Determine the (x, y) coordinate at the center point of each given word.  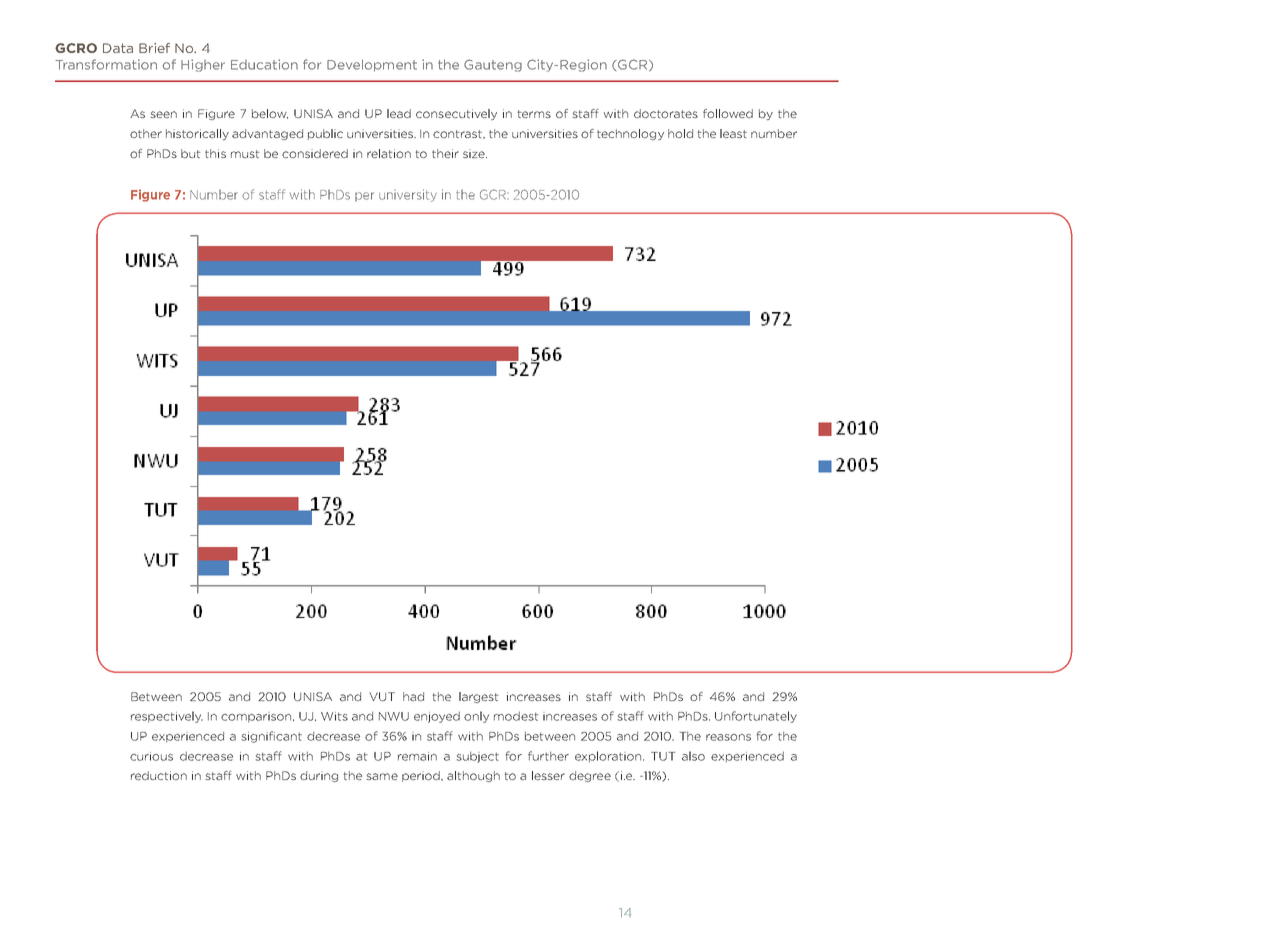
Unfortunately (756, 717)
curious (151, 756)
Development (372, 65)
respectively (167, 717)
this (215, 153)
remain (417, 756)
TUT (663, 756)
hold (680, 133)
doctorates (666, 113)
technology (630, 134)
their (445, 153)
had (413, 696)
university (408, 195)
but (191, 153)
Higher (203, 65)
